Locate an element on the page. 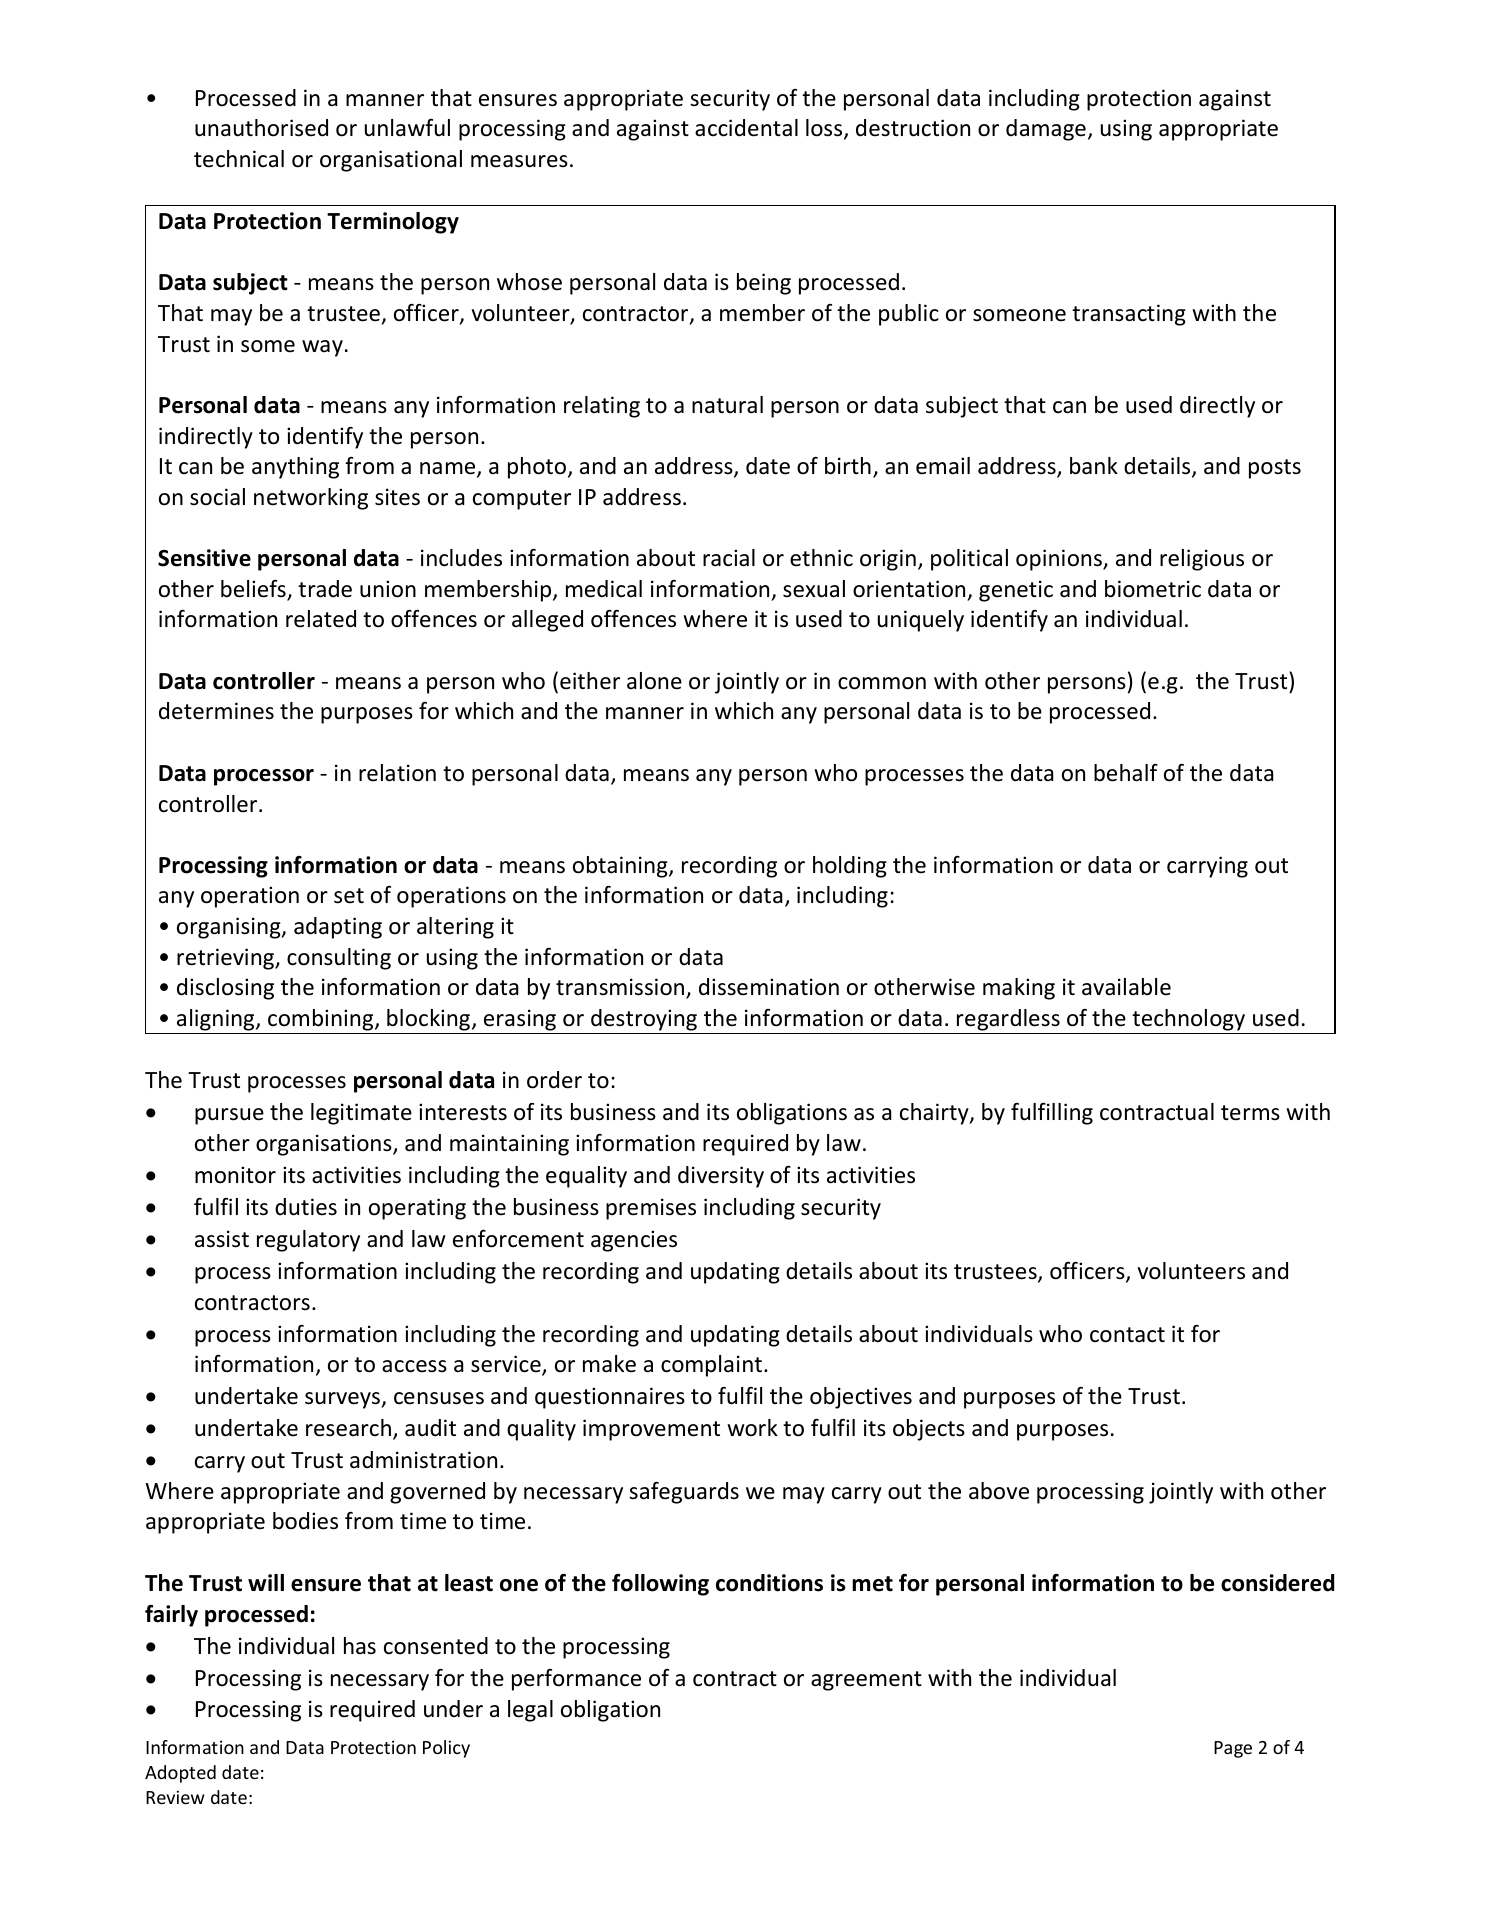  biometric is located at coordinates (1153, 589).
